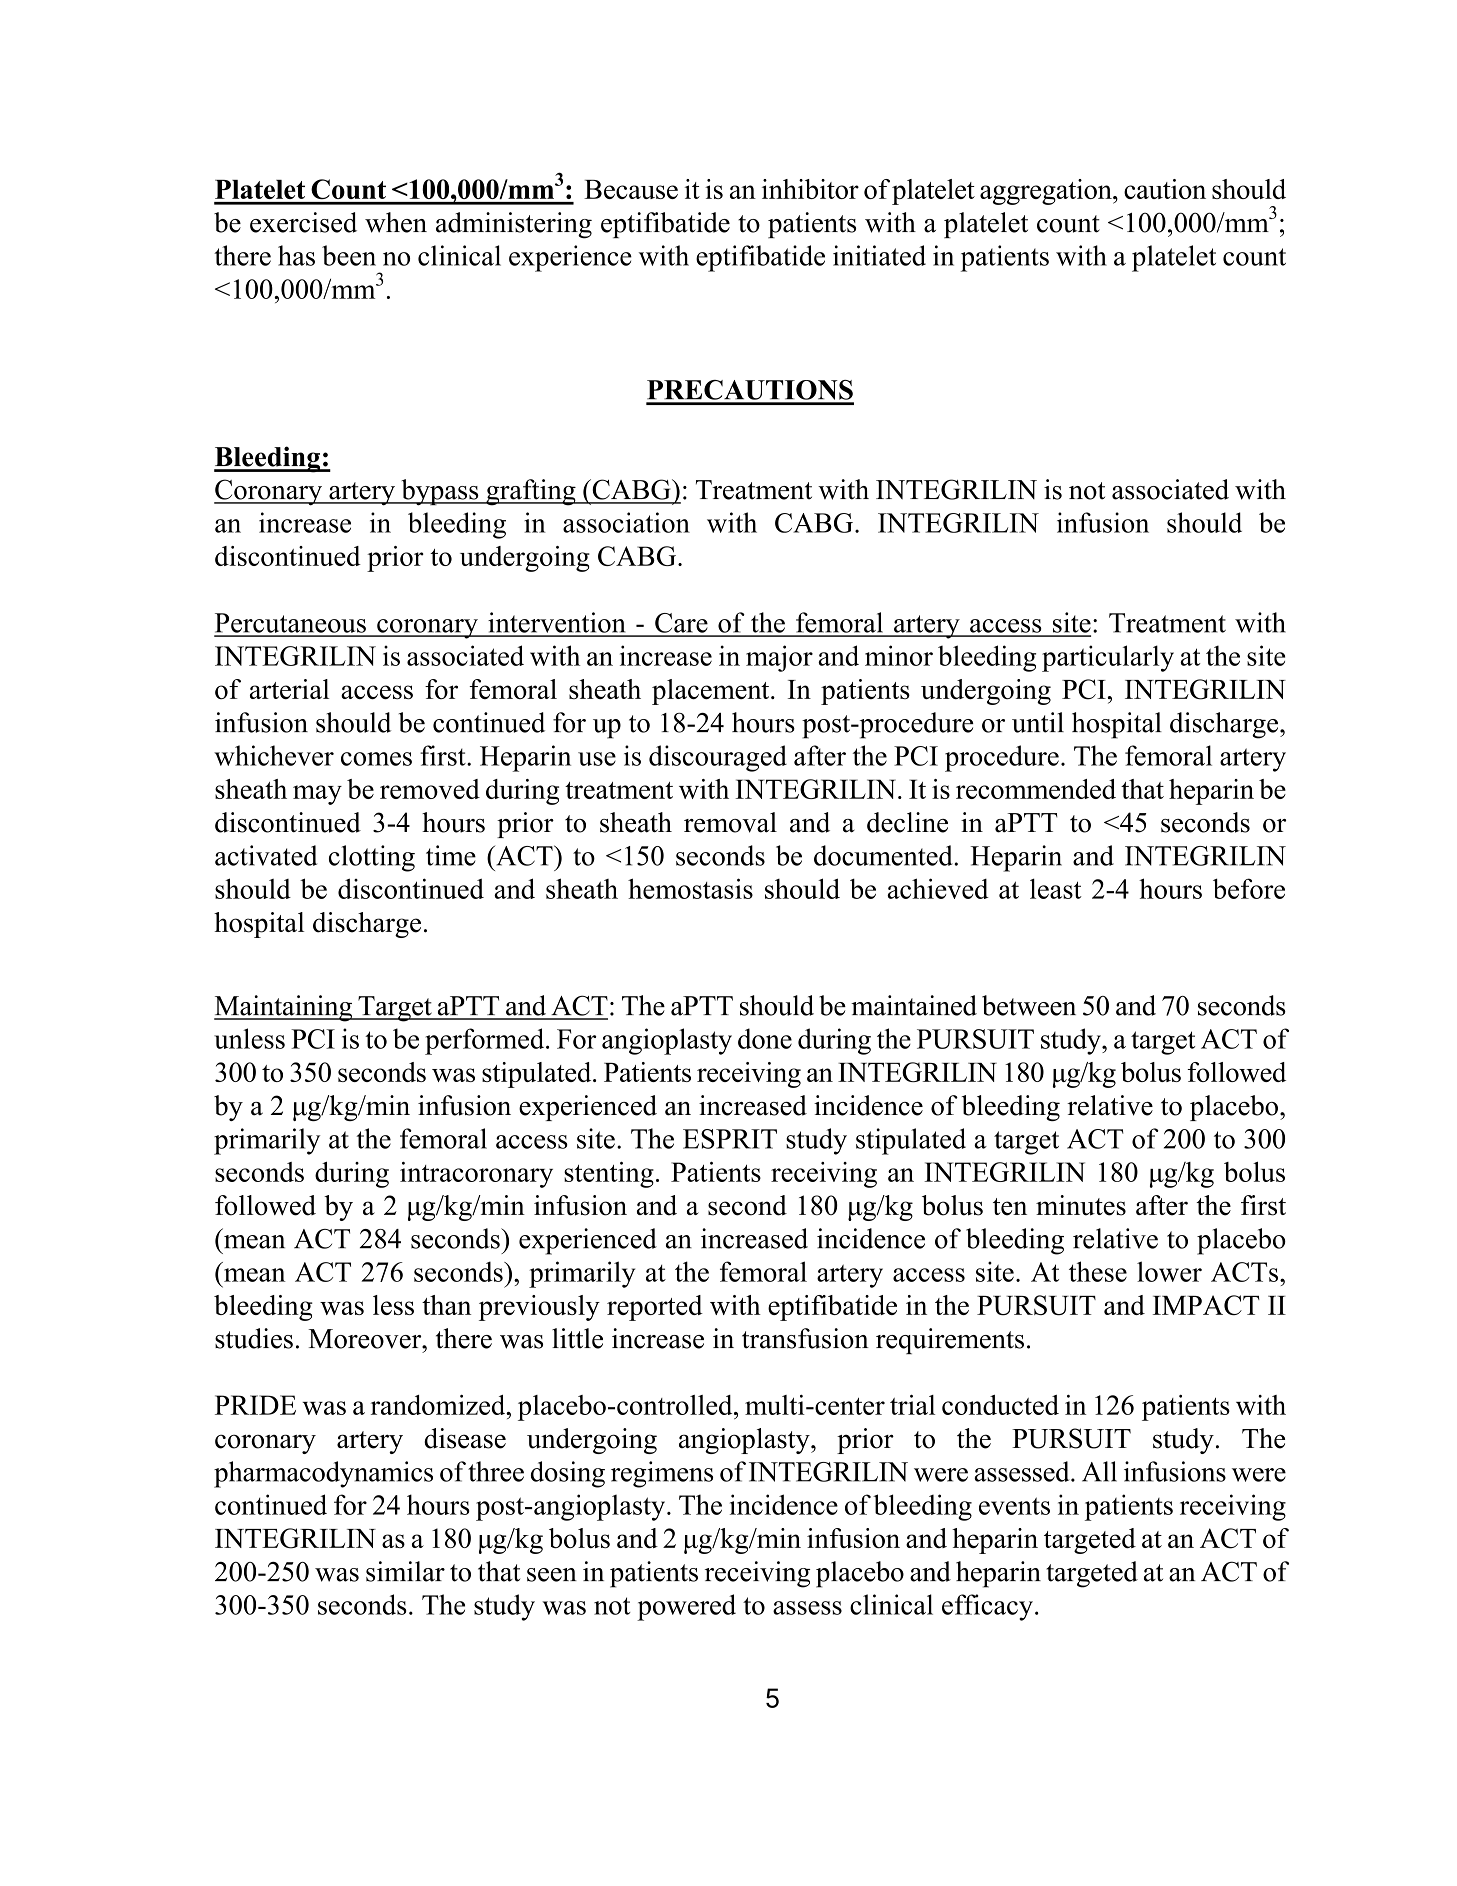 The image size is (1457, 1886). I want to click on similar, so click(405, 1571).
